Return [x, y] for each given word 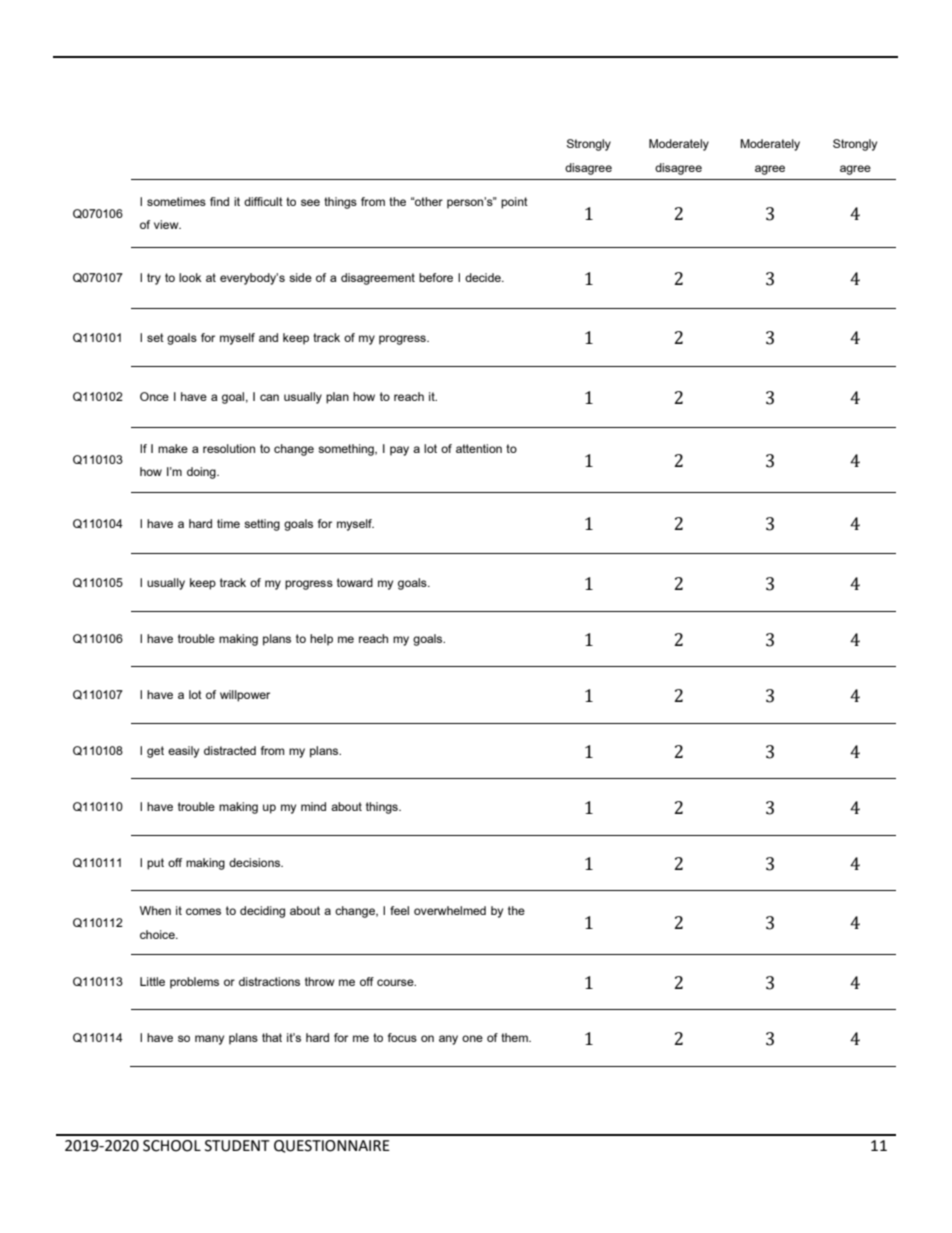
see [310, 202]
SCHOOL [172, 1146]
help [321, 640]
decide [484, 277]
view [167, 224]
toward [355, 582]
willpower [245, 696]
